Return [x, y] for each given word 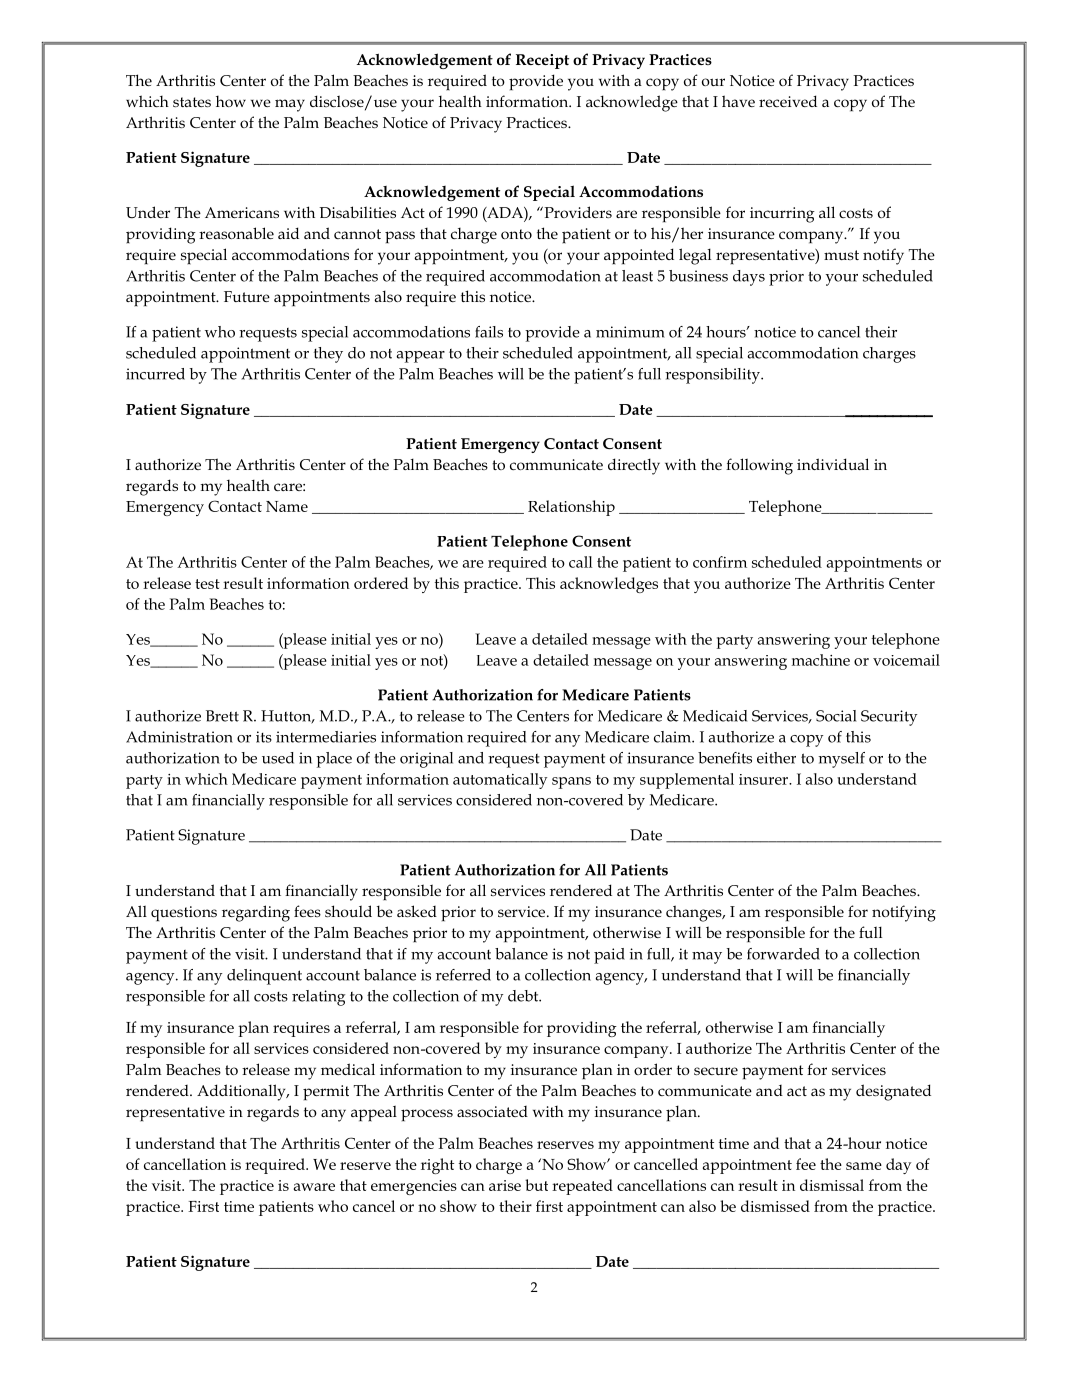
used [278, 758]
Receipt [542, 61]
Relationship [571, 508]
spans [571, 783]
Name [287, 506]
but [536, 1185]
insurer [764, 779]
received [788, 101]
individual [833, 464]
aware [314, 1187]
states [192, 102]
